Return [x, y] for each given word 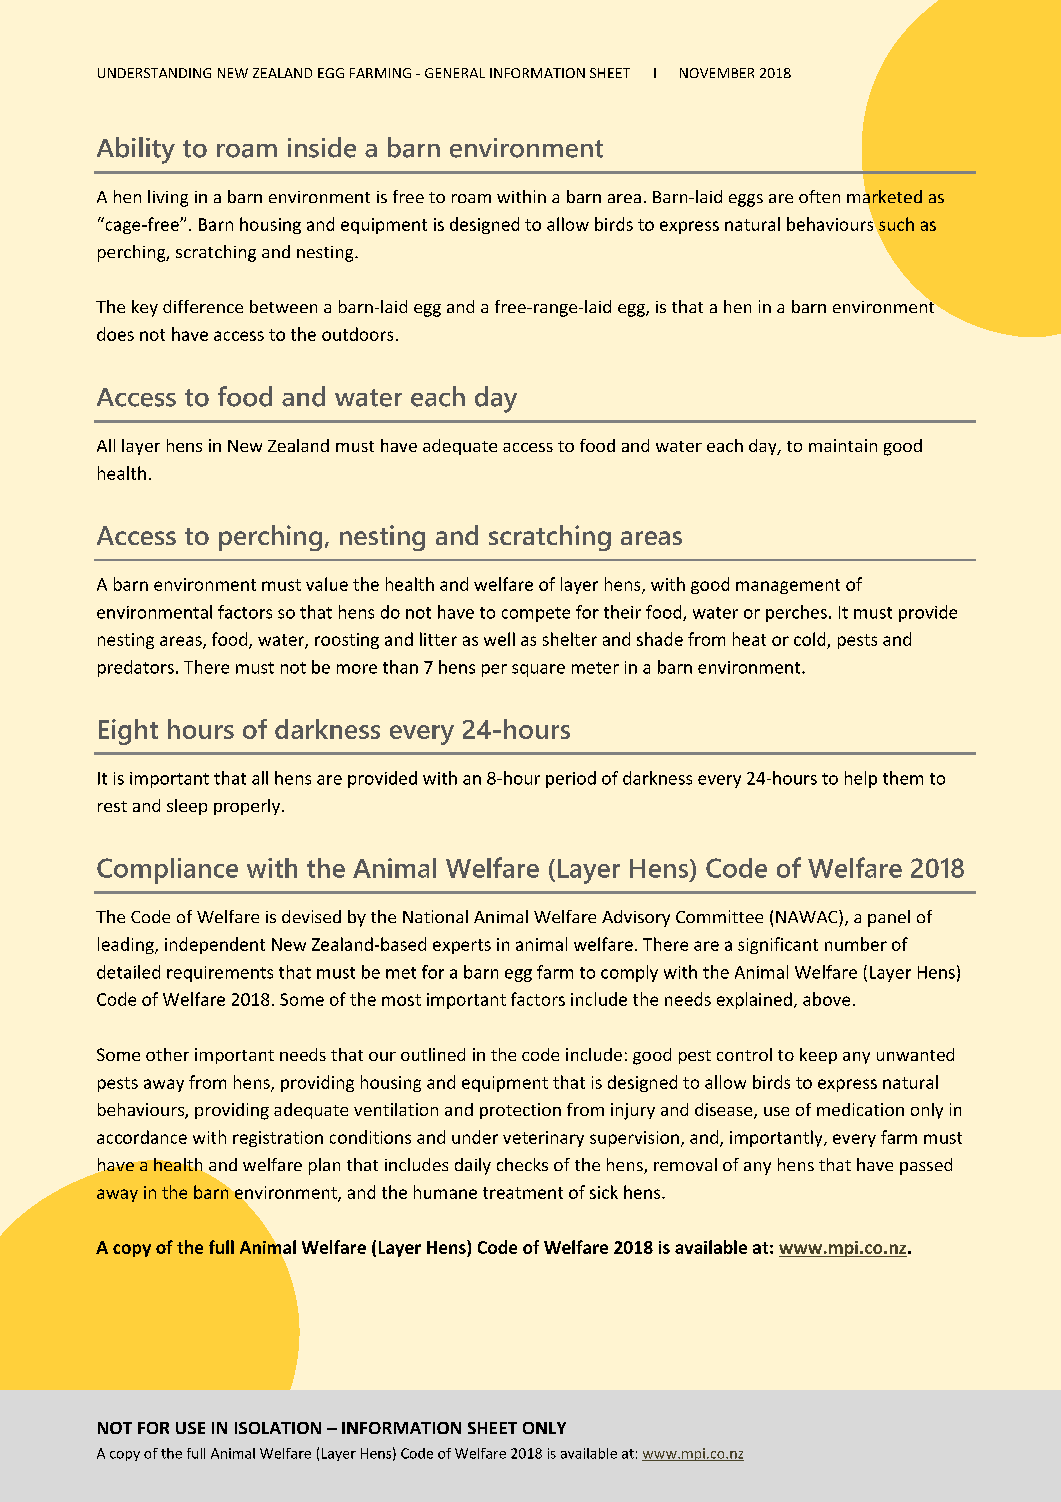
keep [818, 1056]
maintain [843, 445]
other [167, 1054]
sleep [187, 807]
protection [520, 1111]
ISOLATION [278, 1428]
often [819, 196]
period [571, 779]
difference [203, 306]
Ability [136, 150]
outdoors [357, 334]
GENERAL [455, 73]
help [861, 779]
